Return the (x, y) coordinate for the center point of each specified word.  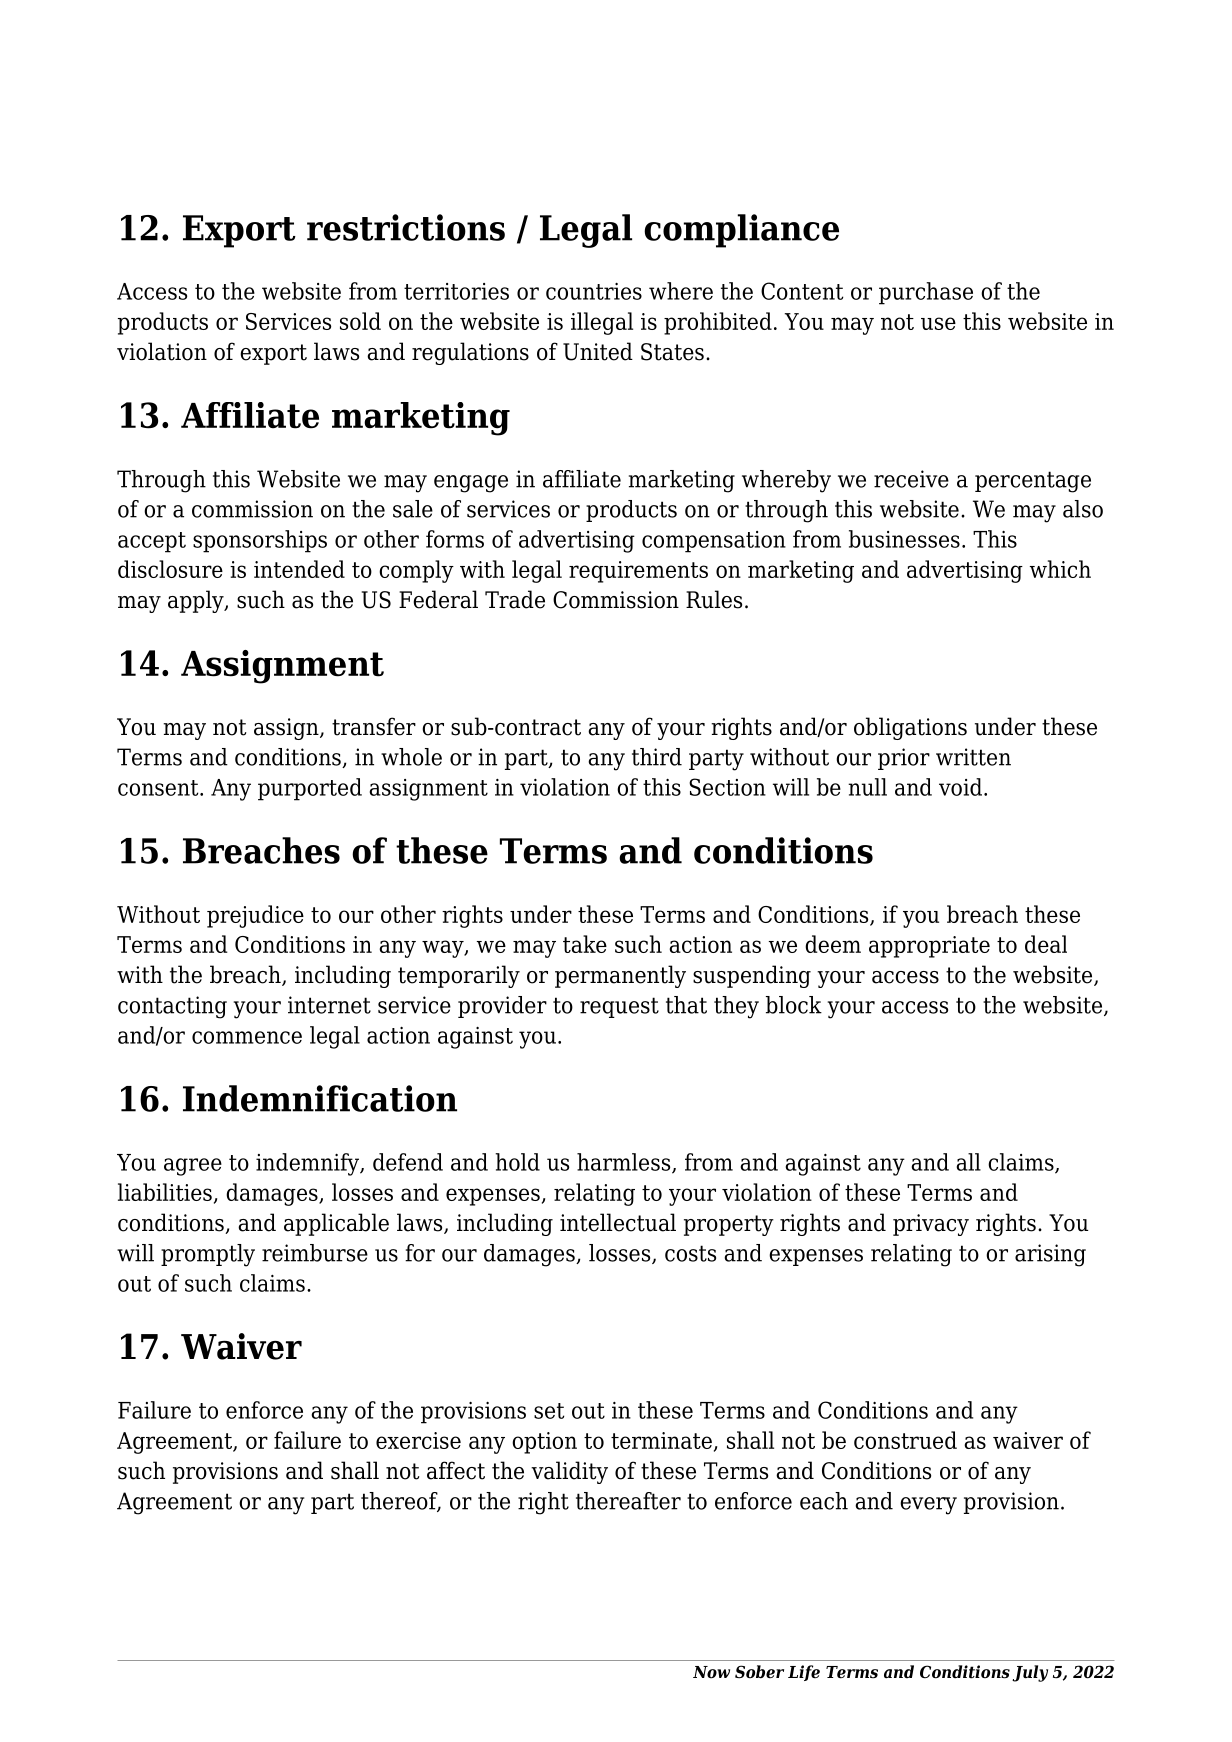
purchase (926, 293)
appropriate (929, 947)
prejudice (255, 916)
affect (456, 1470)
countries (594, 291)
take (585, 944)
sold (360, 321)
